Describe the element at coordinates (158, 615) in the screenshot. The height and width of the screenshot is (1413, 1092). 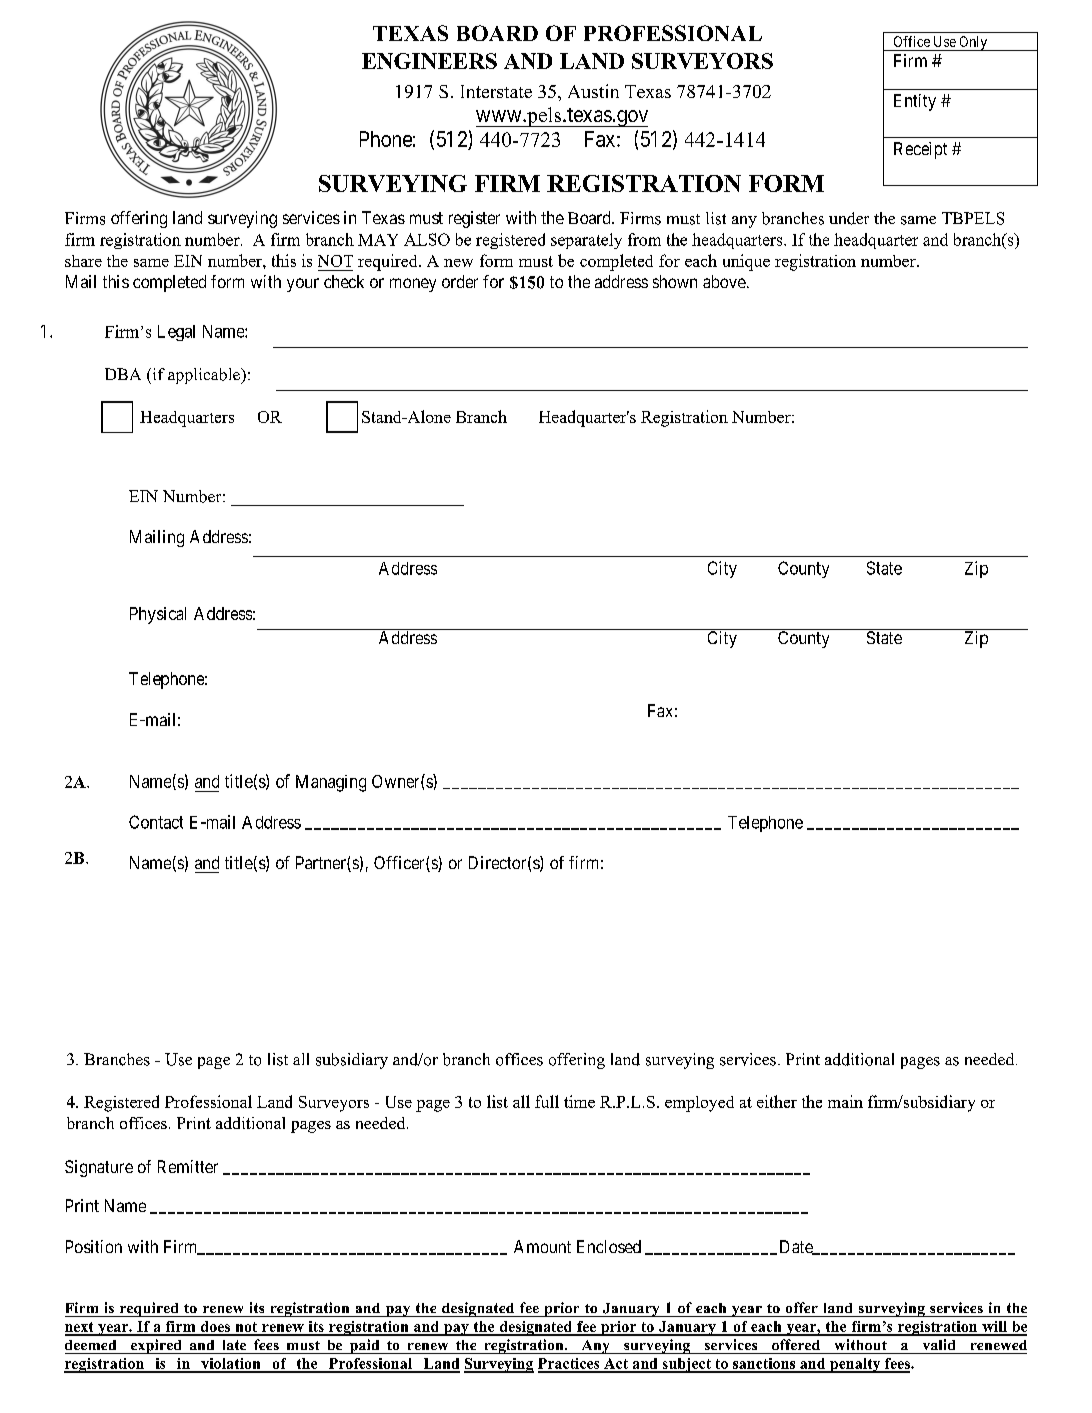
I see `Physical` at that location.
